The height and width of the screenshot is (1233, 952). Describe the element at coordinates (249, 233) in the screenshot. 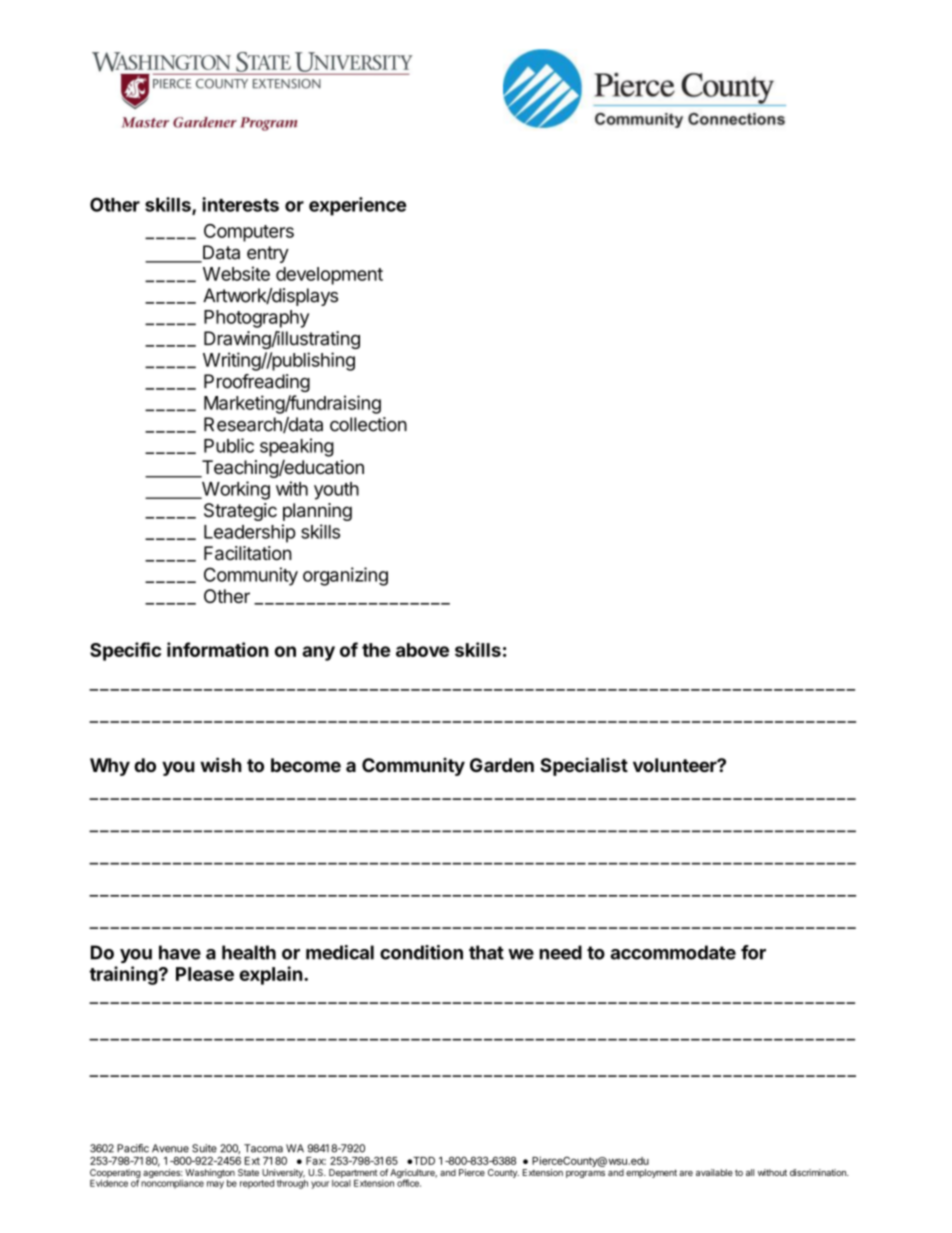

I see `Computers` at that location.
